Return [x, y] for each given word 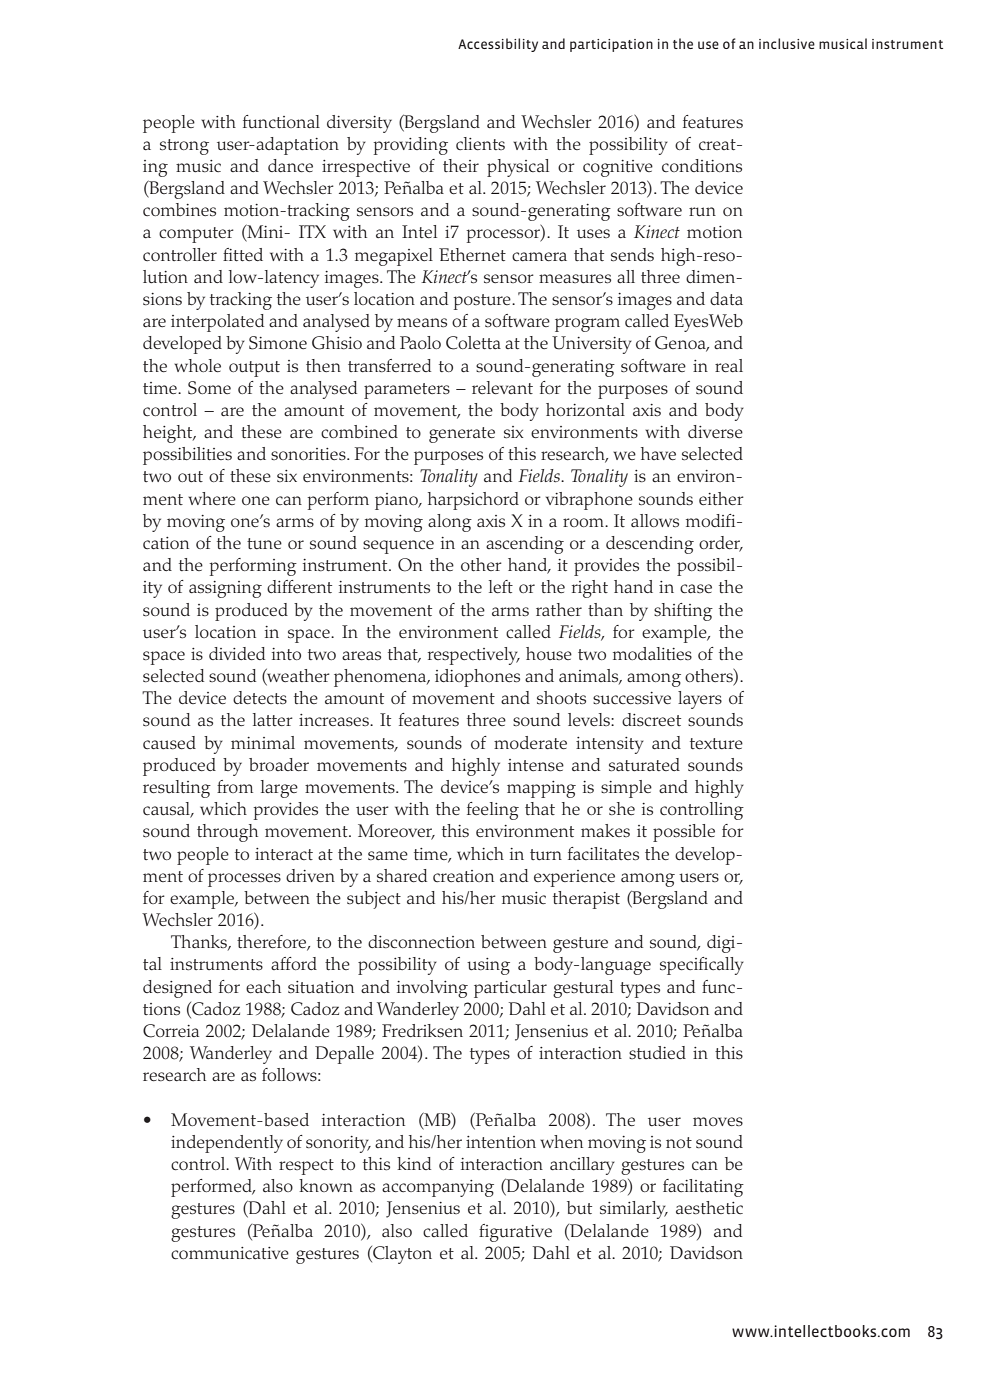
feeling [493, 811]
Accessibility [498, 45]
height [169, 434]
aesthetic [709, 1208]
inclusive [787, 43]
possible [684, 833]
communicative [230, 1253]
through [227, 833]
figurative [515, 1233]
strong [184, 147]
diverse [715, 432]
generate [462, 435]
